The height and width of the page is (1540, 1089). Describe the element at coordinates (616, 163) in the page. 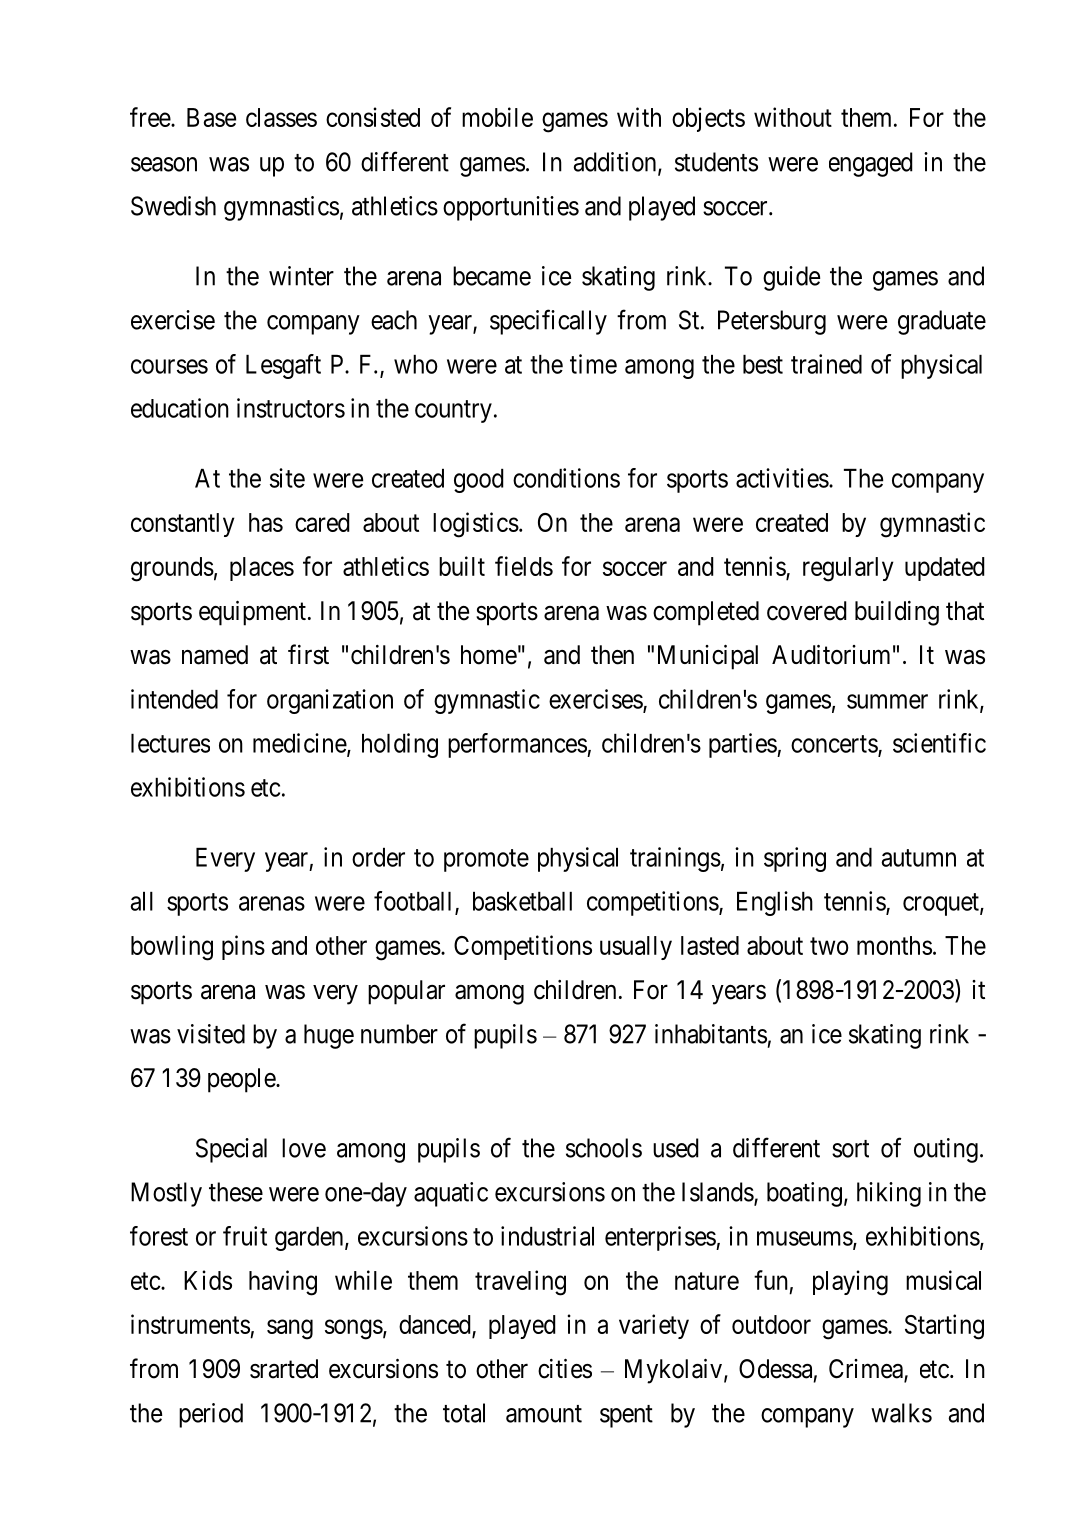

I see `addition` at that location.
